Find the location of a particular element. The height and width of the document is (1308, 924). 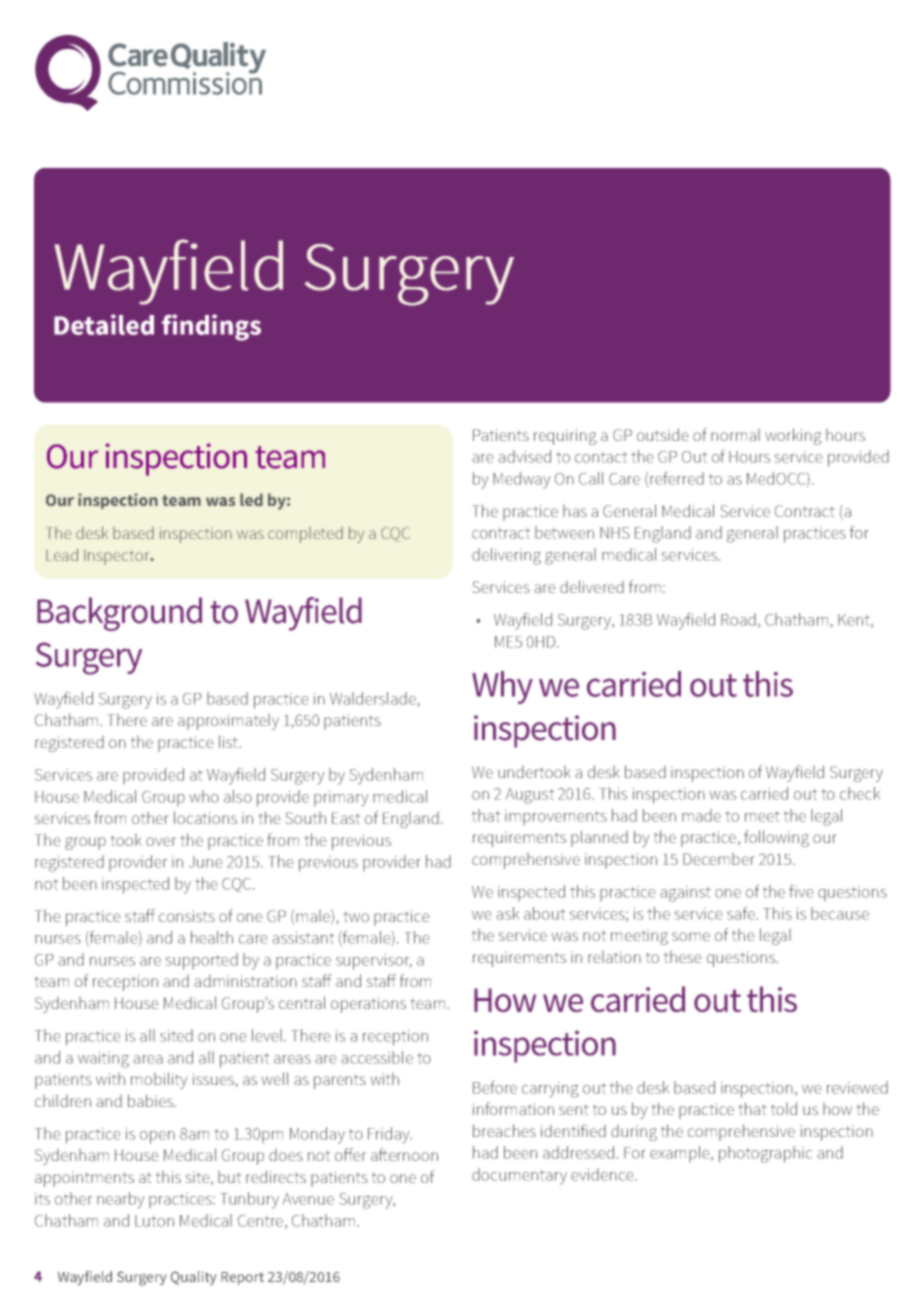

supervisor is located at coordinates (374, 962).
